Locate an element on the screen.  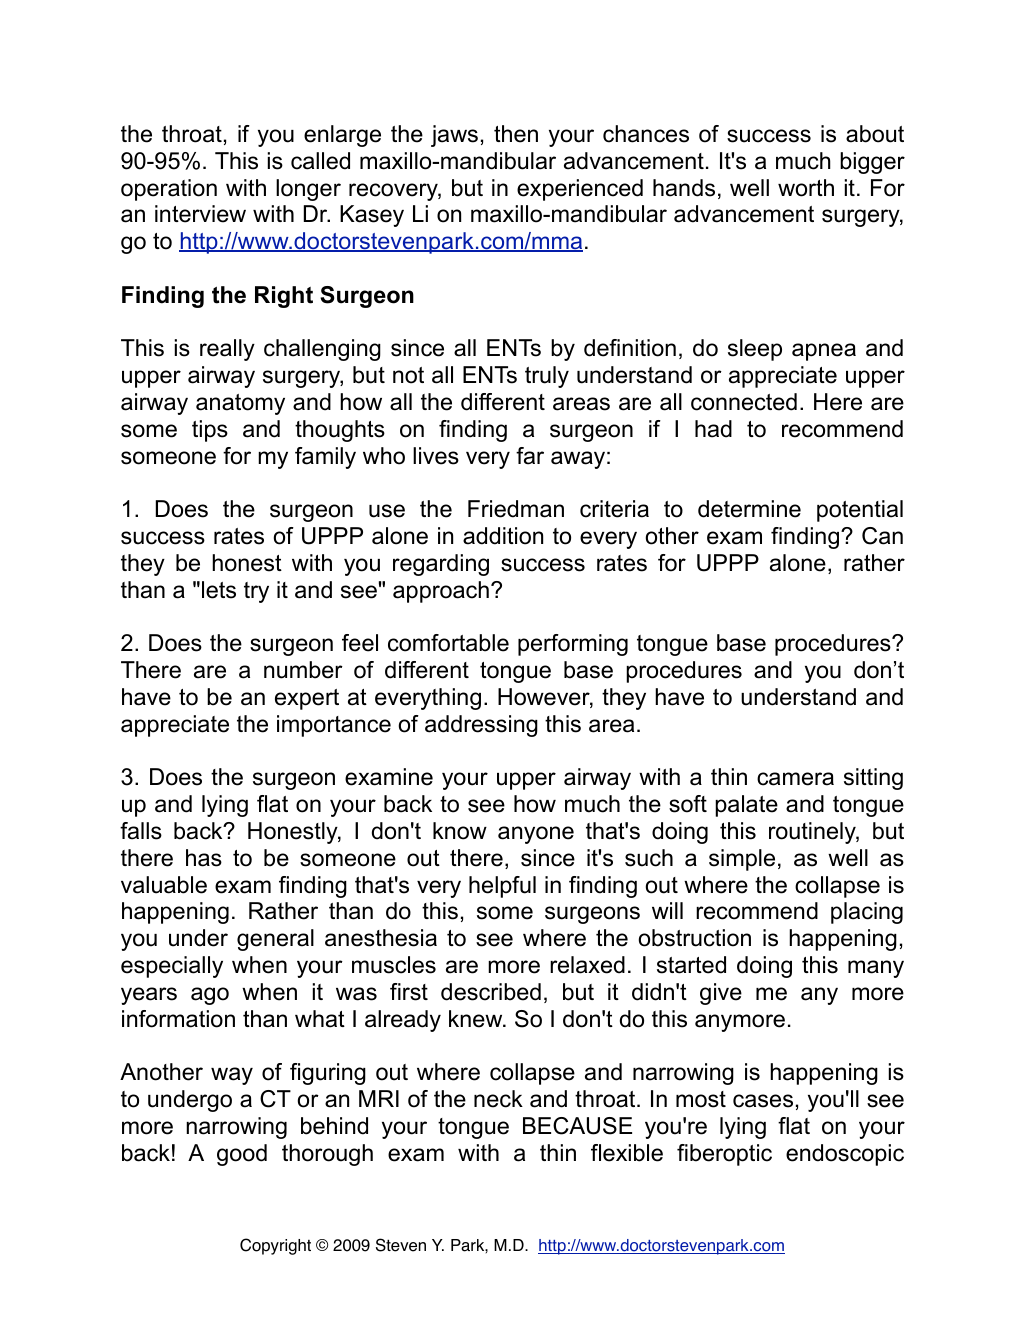
worth is located at coordinates (806, 188).
